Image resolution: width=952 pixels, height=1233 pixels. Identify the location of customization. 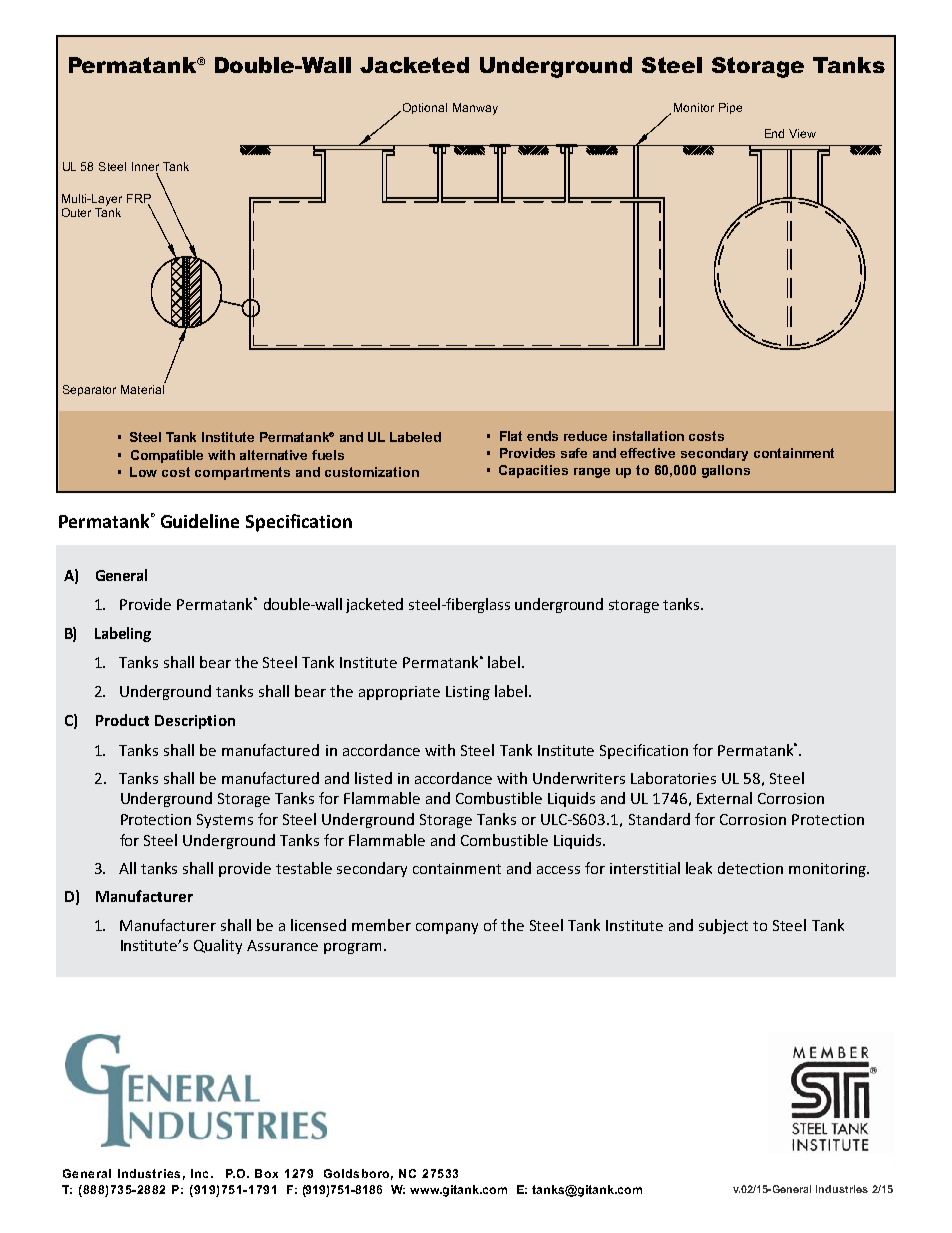
(372, 472).
